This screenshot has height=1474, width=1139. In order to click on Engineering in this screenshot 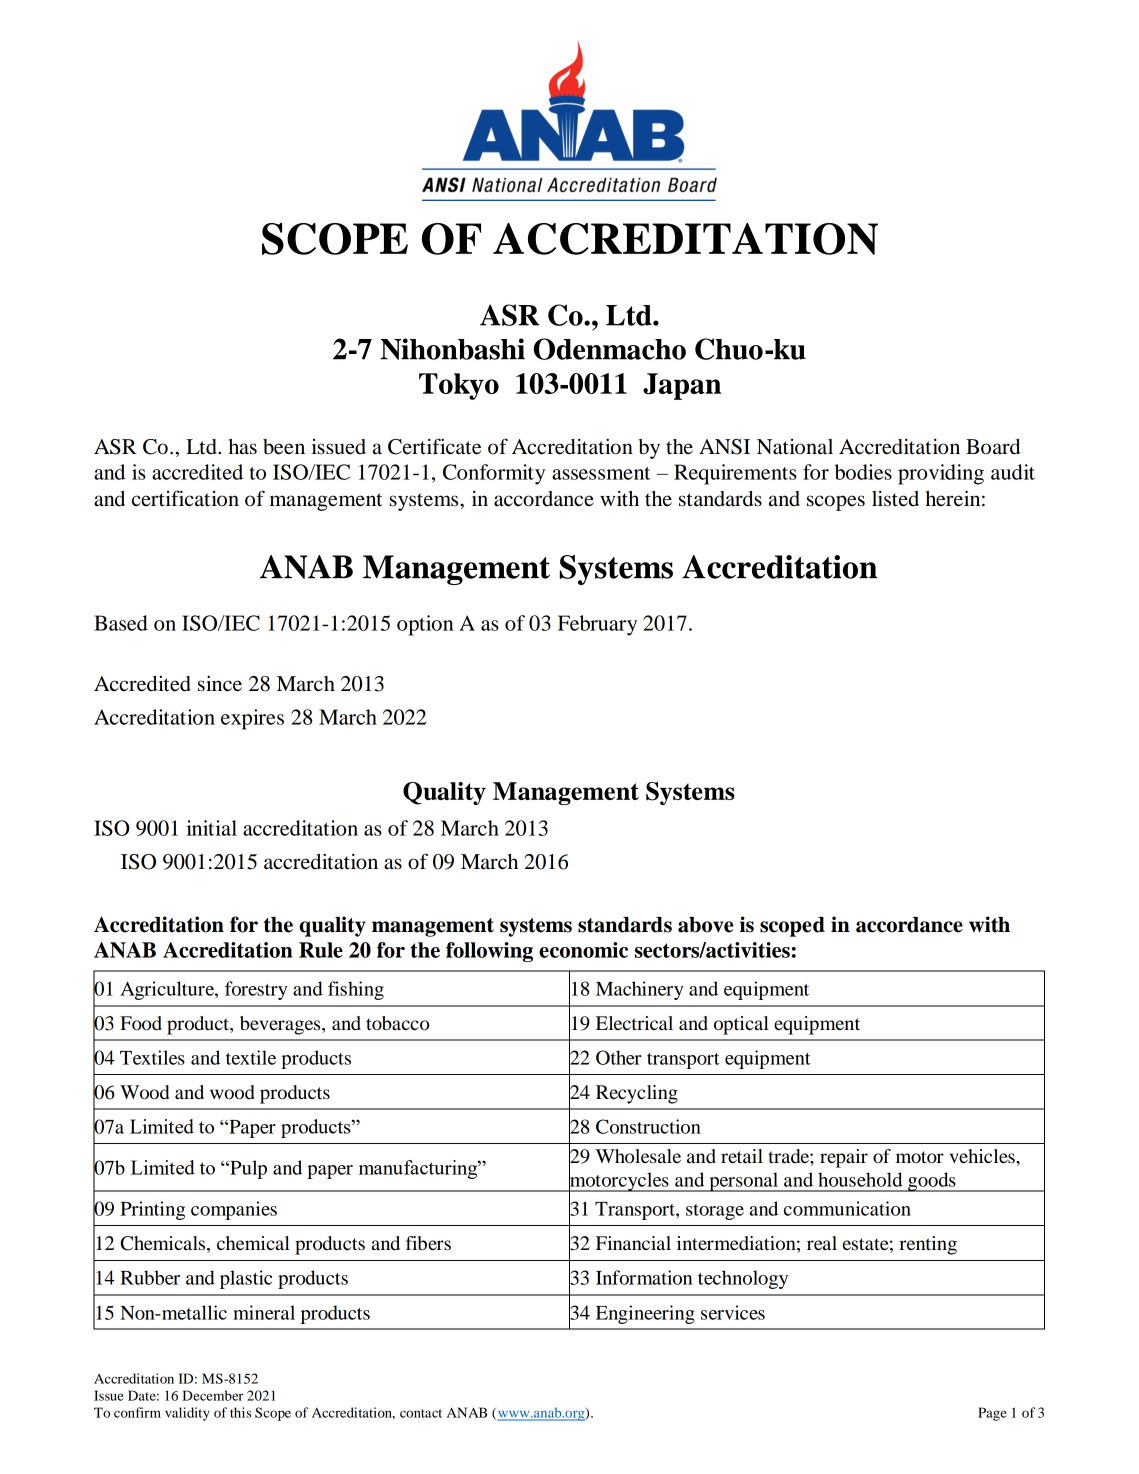, I will do `click(645, 1314)`.
